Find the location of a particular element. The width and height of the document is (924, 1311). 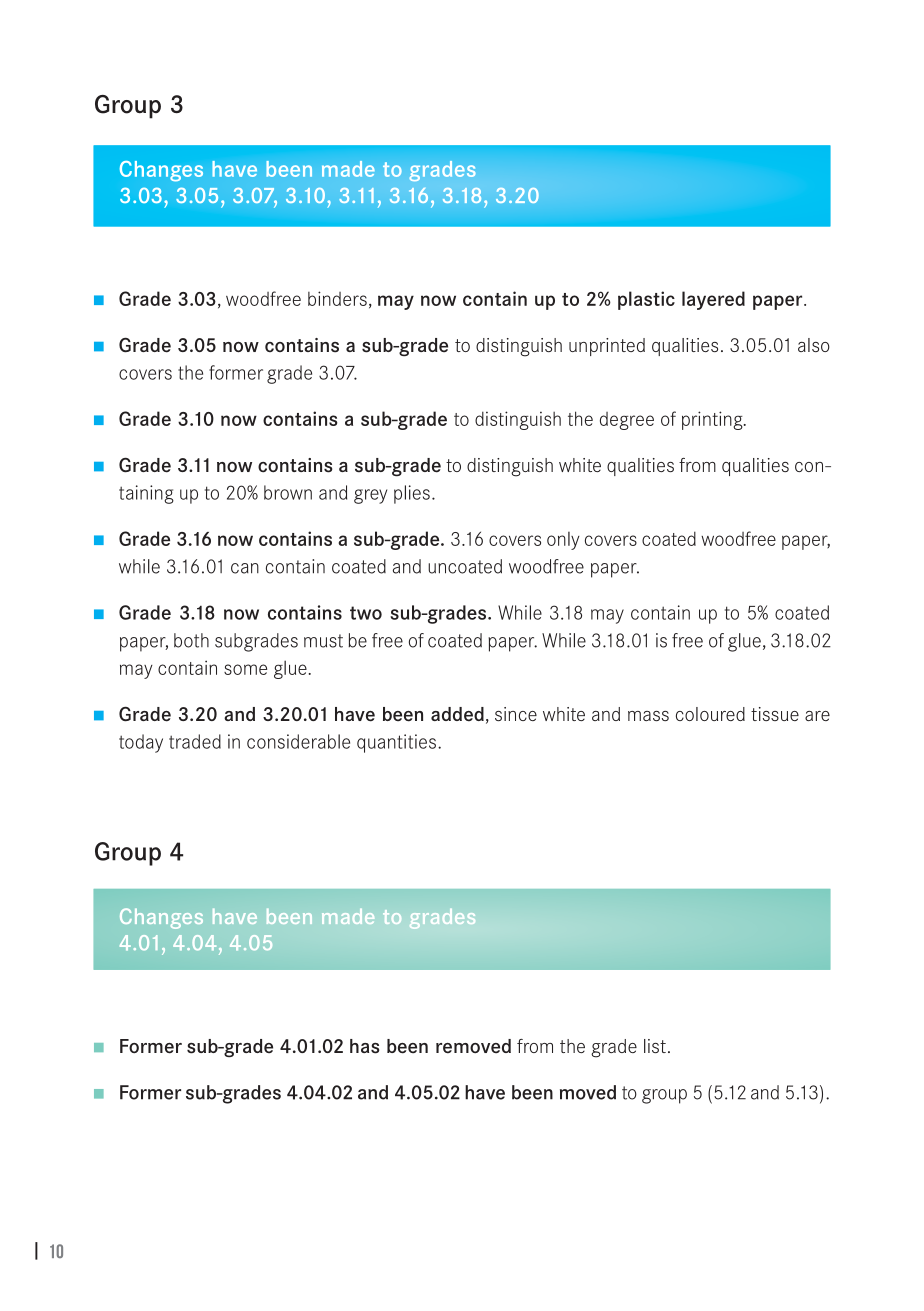

binders is located at coordinates (337, 298).
